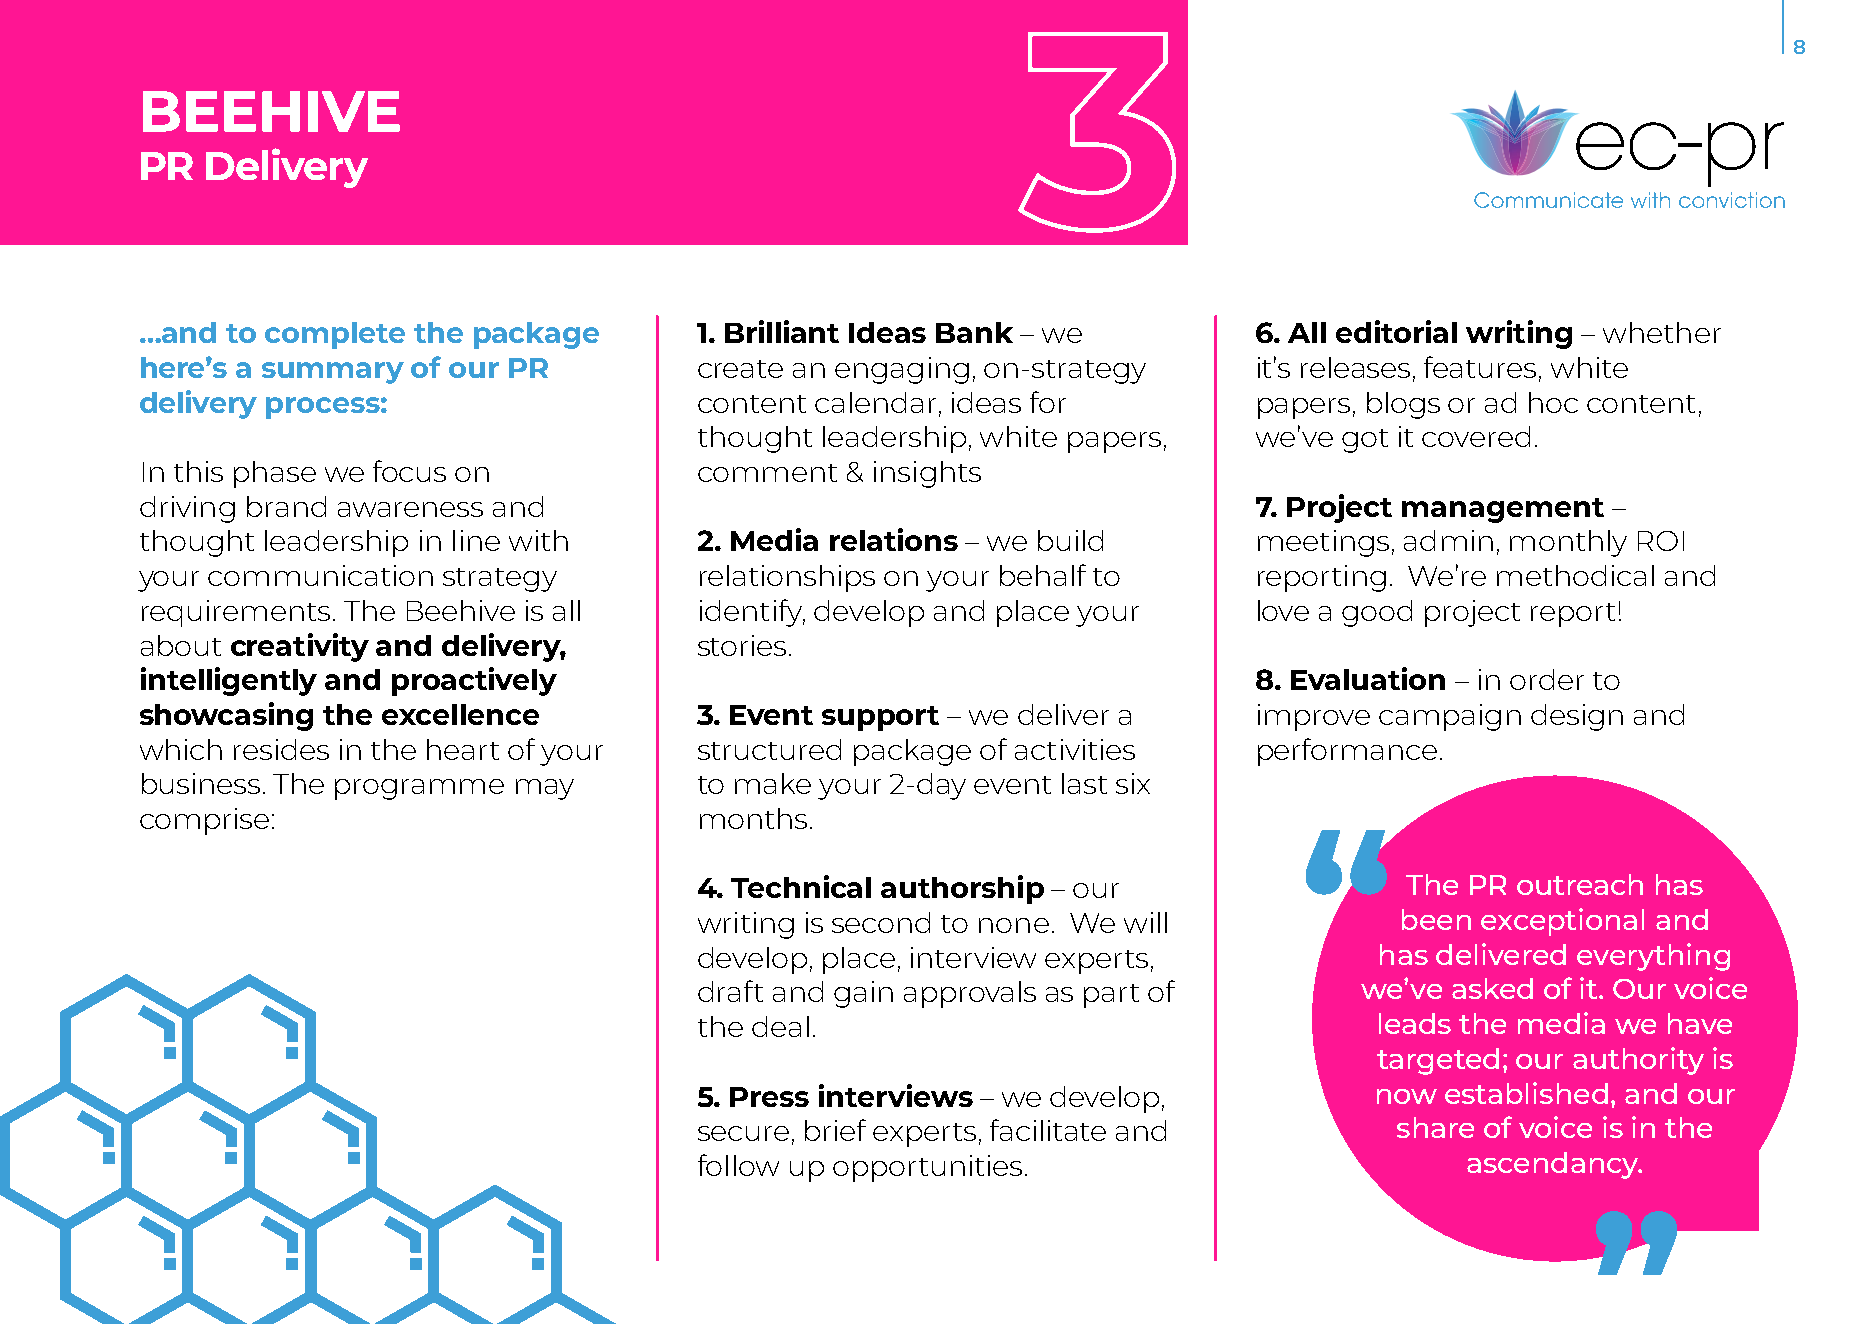  Describe the element at coordinates (320, 575) in the image. I see `communication` at that location.
